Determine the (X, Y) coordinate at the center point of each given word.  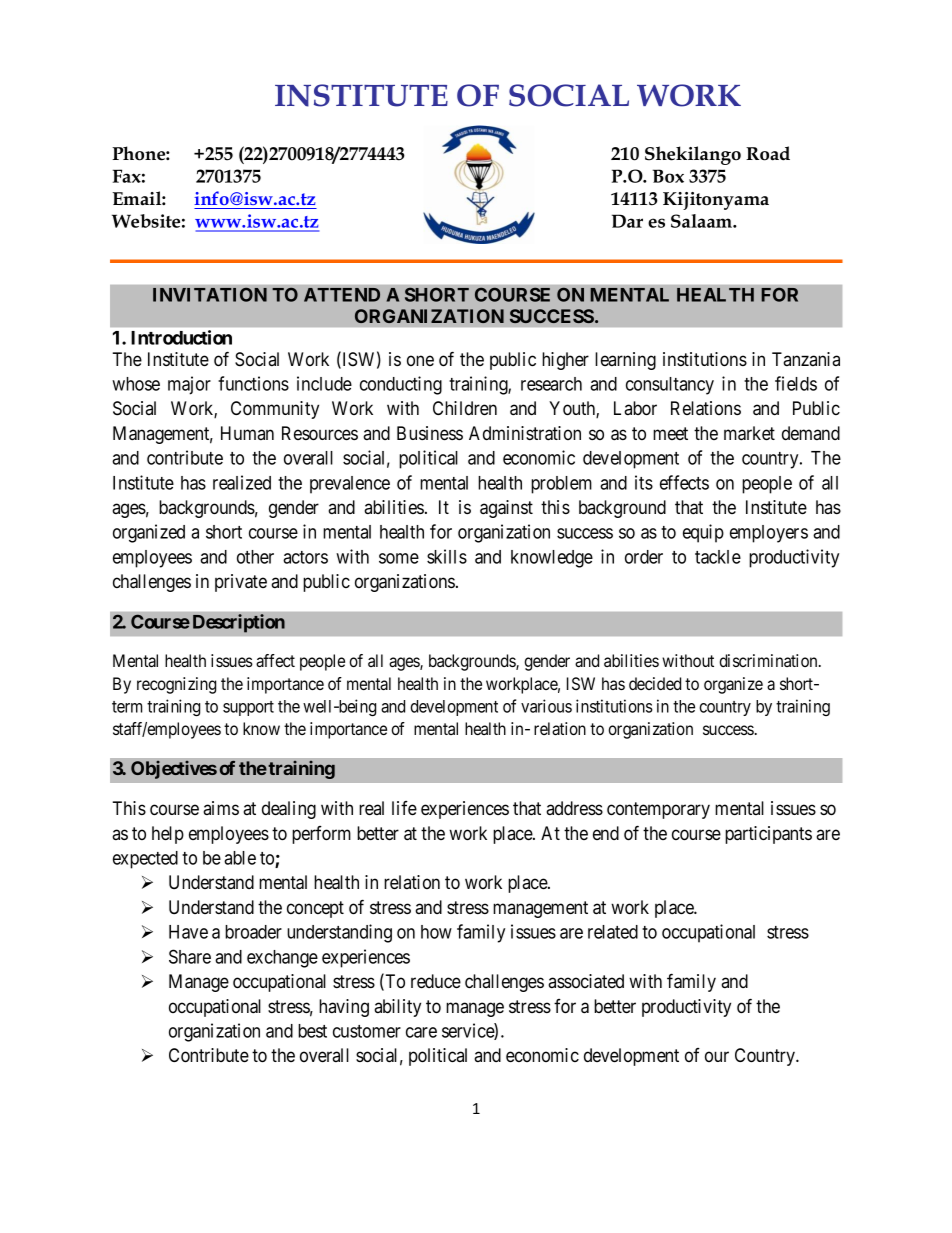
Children (465, 408)
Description (239, 623)
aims (221, 808)
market (749, 433)
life (404, 808)
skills (447, 556)
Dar (627, 221)
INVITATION (210, 295)
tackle (718, 557)
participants (768, 835)
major (189, 385)
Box (668, 176)
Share (190, 956)
